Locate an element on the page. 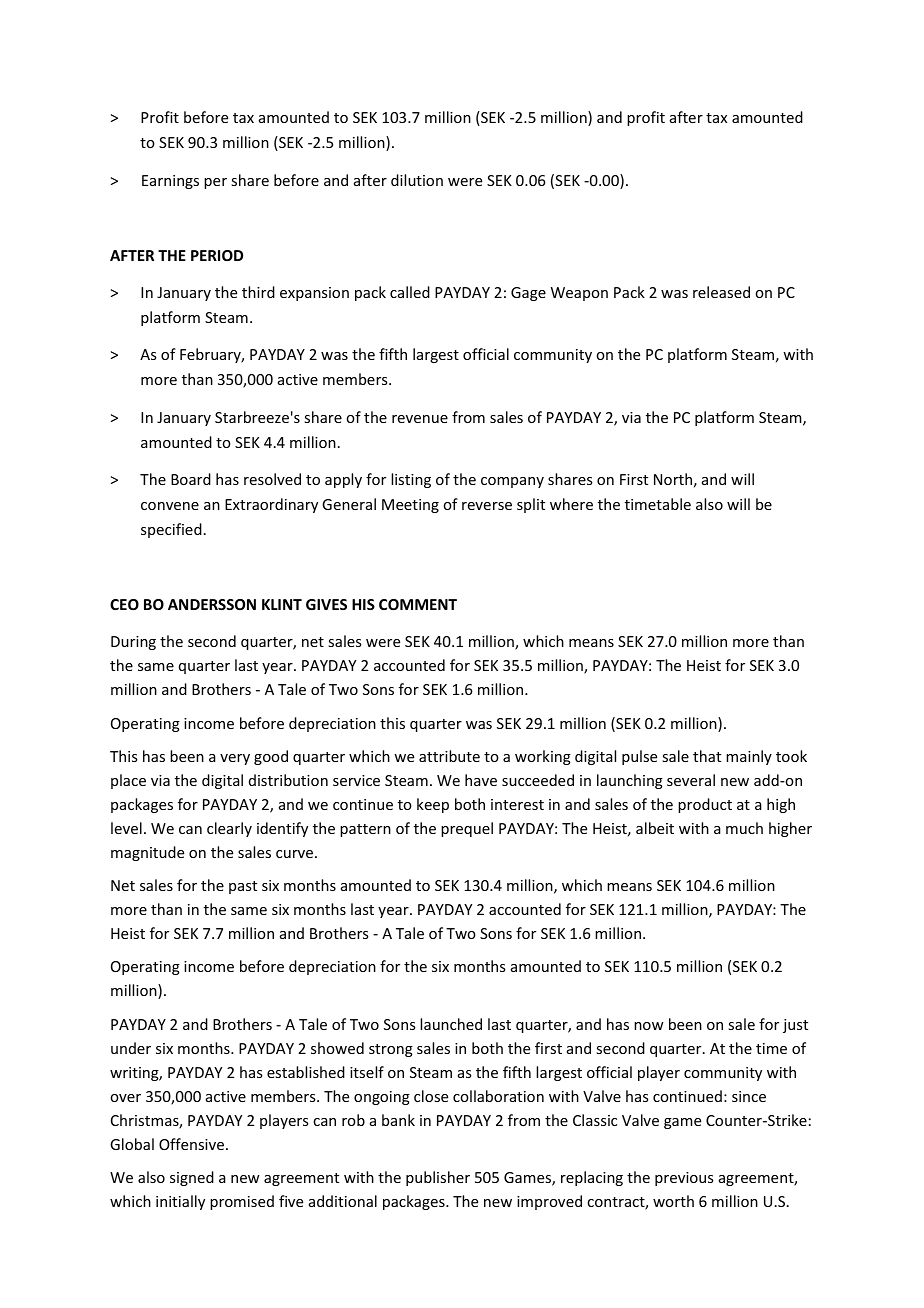 This page has width=924, height=1308. Board is located at coordinates (191, 479).
